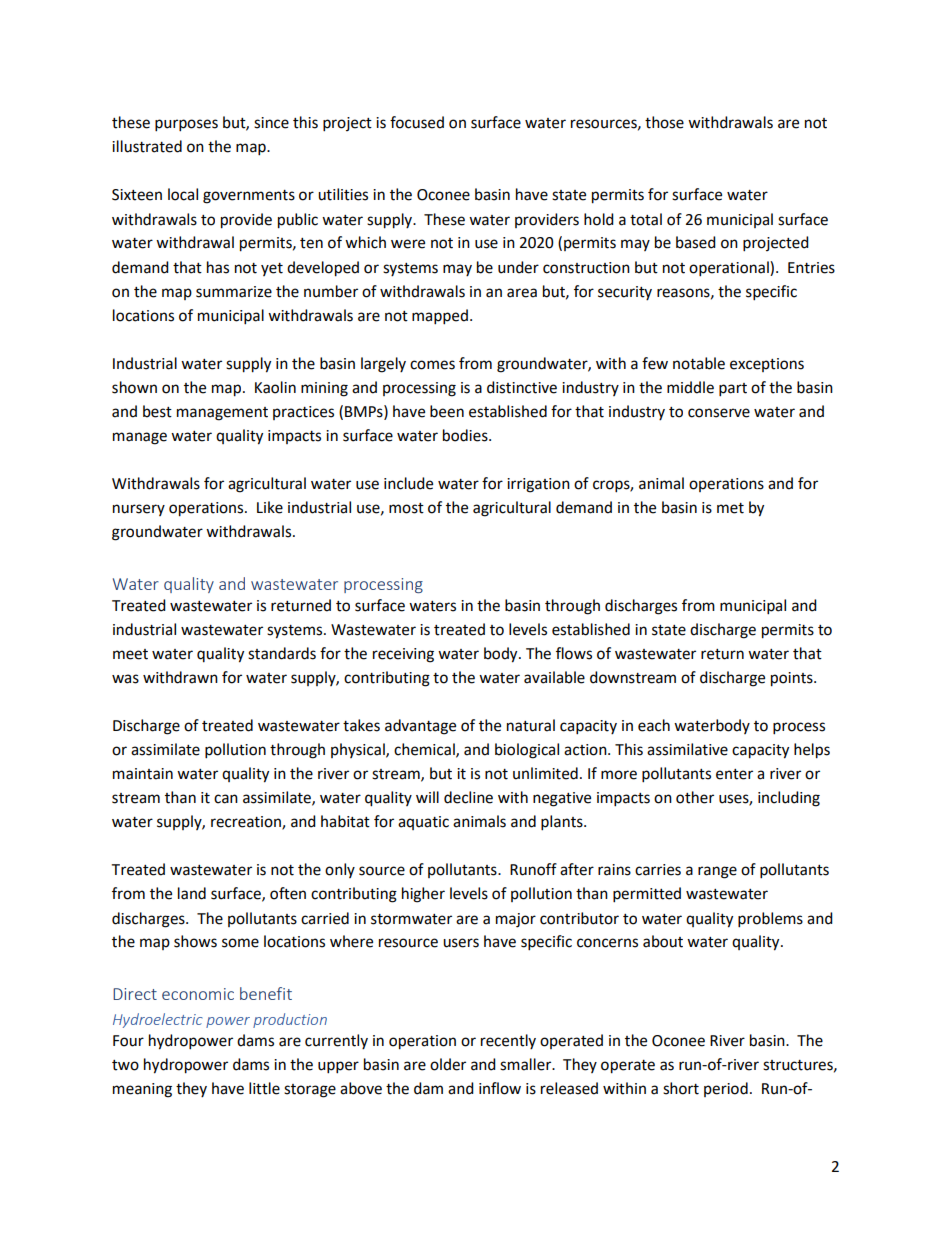  Describe the element at coordinates (448, 1064) in the document. I see `older` at that location.
